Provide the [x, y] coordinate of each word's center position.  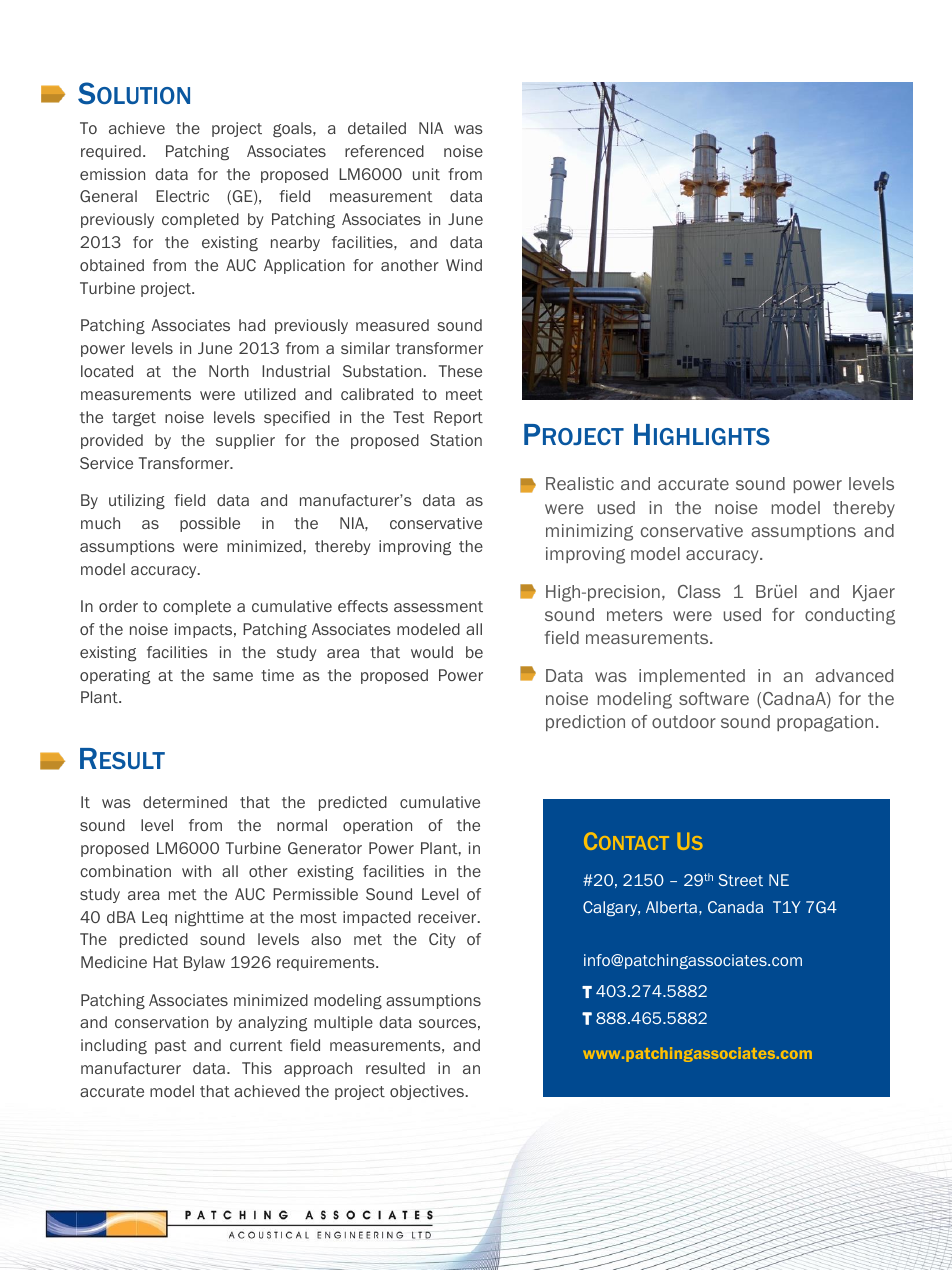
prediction [585, 723]
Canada [735, 907]
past [171, 1047]
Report [458, 418]
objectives [427, 1092]
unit [426, 174]
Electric [182, 196]
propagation [825, 723]
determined [185, 802]
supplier [245, 441]
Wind [464, 265]
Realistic [580, 483]
